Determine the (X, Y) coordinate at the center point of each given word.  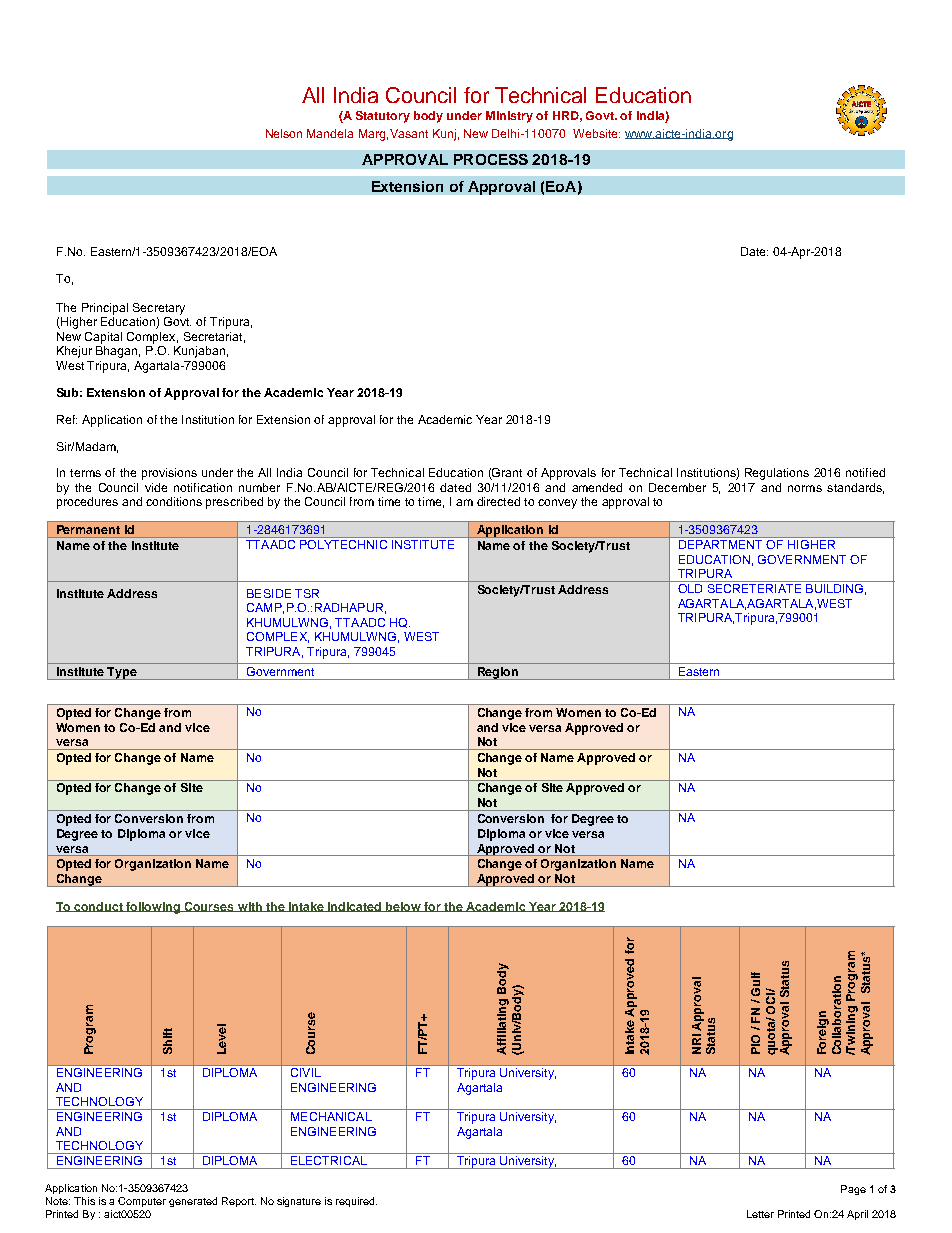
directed (498, 501)
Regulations (777, 474)
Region (497, 673)
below (403, 907)
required (356, 1202)
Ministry (509, 117)
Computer (142, 1202)
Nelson (284, 133)
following (153, 908)
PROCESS (491, 159)
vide (156, 487)
